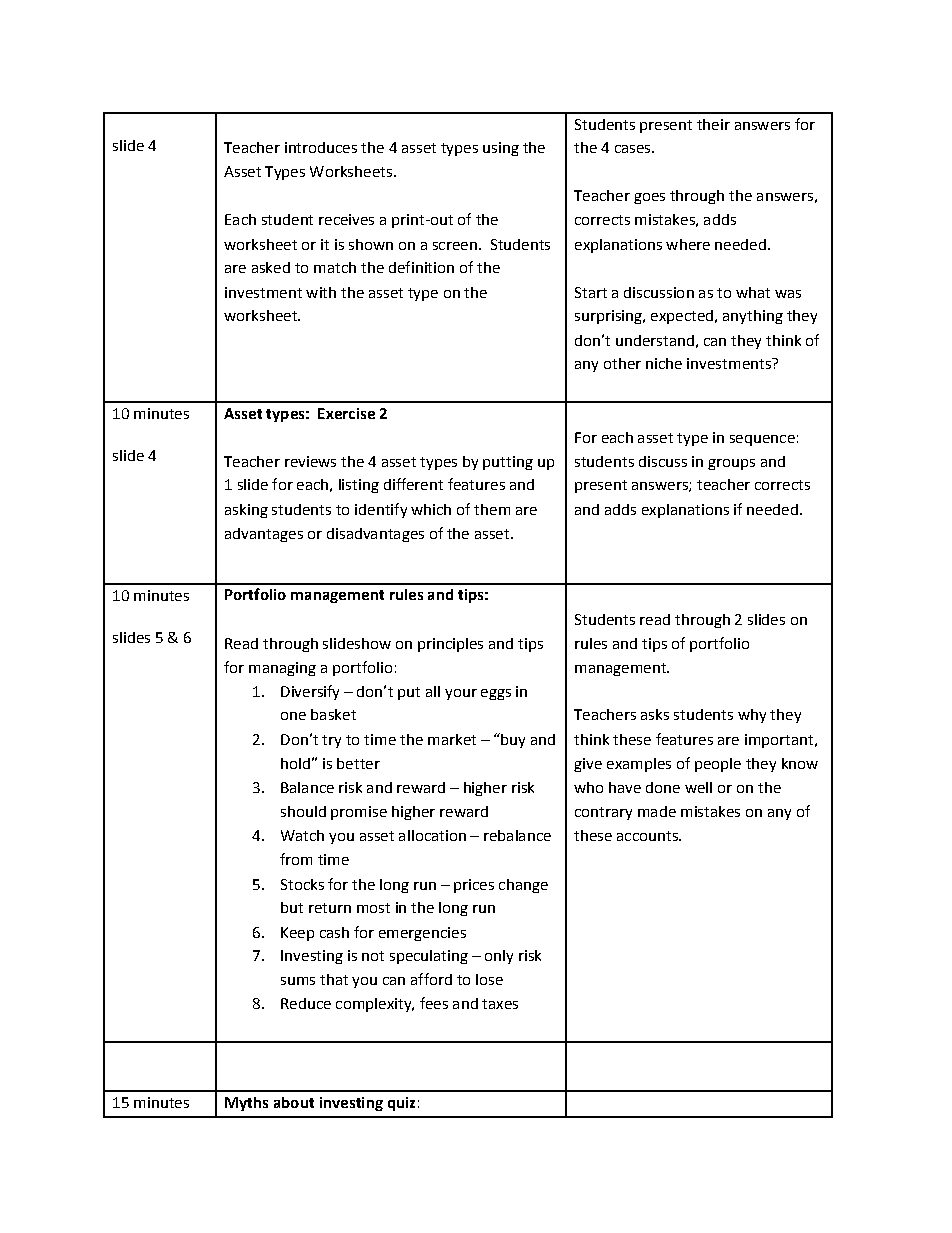  I want to click on groups, so click(731, 464).
